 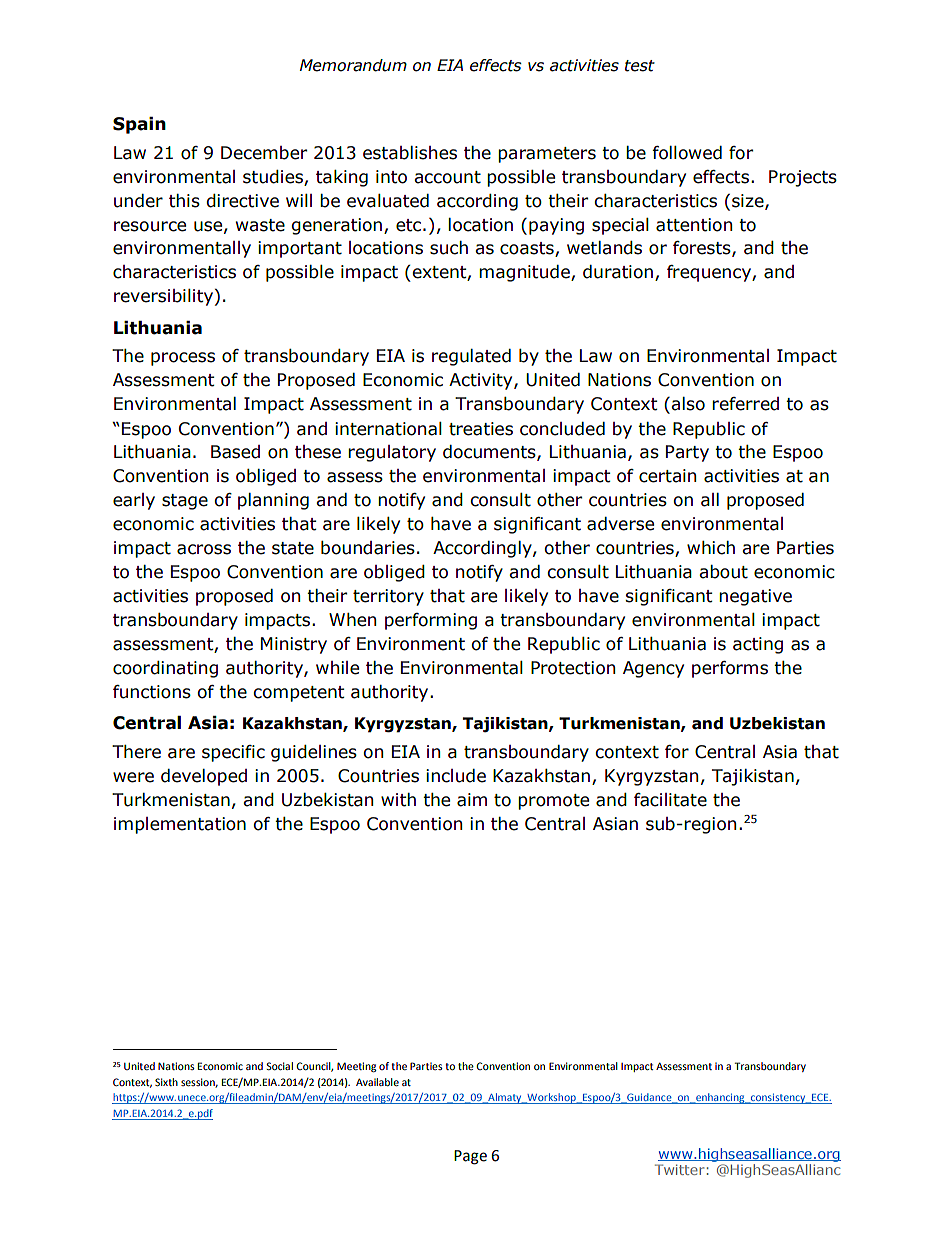 I want to click on Twitter, so click(x=679, y=1169).
